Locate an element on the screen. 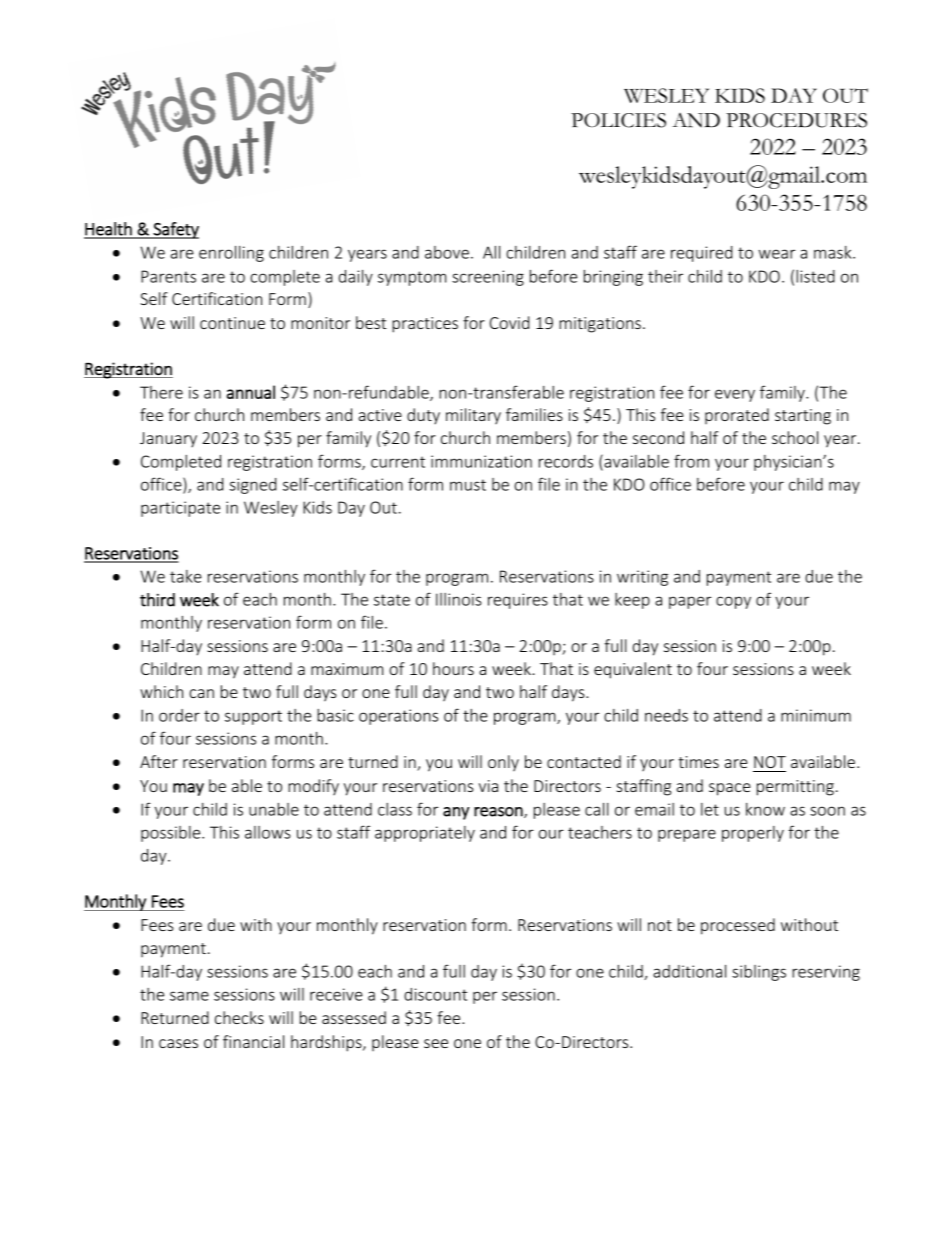 The width and height of the screenshot is (952, 1233). same is located at coordinates (189, 996).
